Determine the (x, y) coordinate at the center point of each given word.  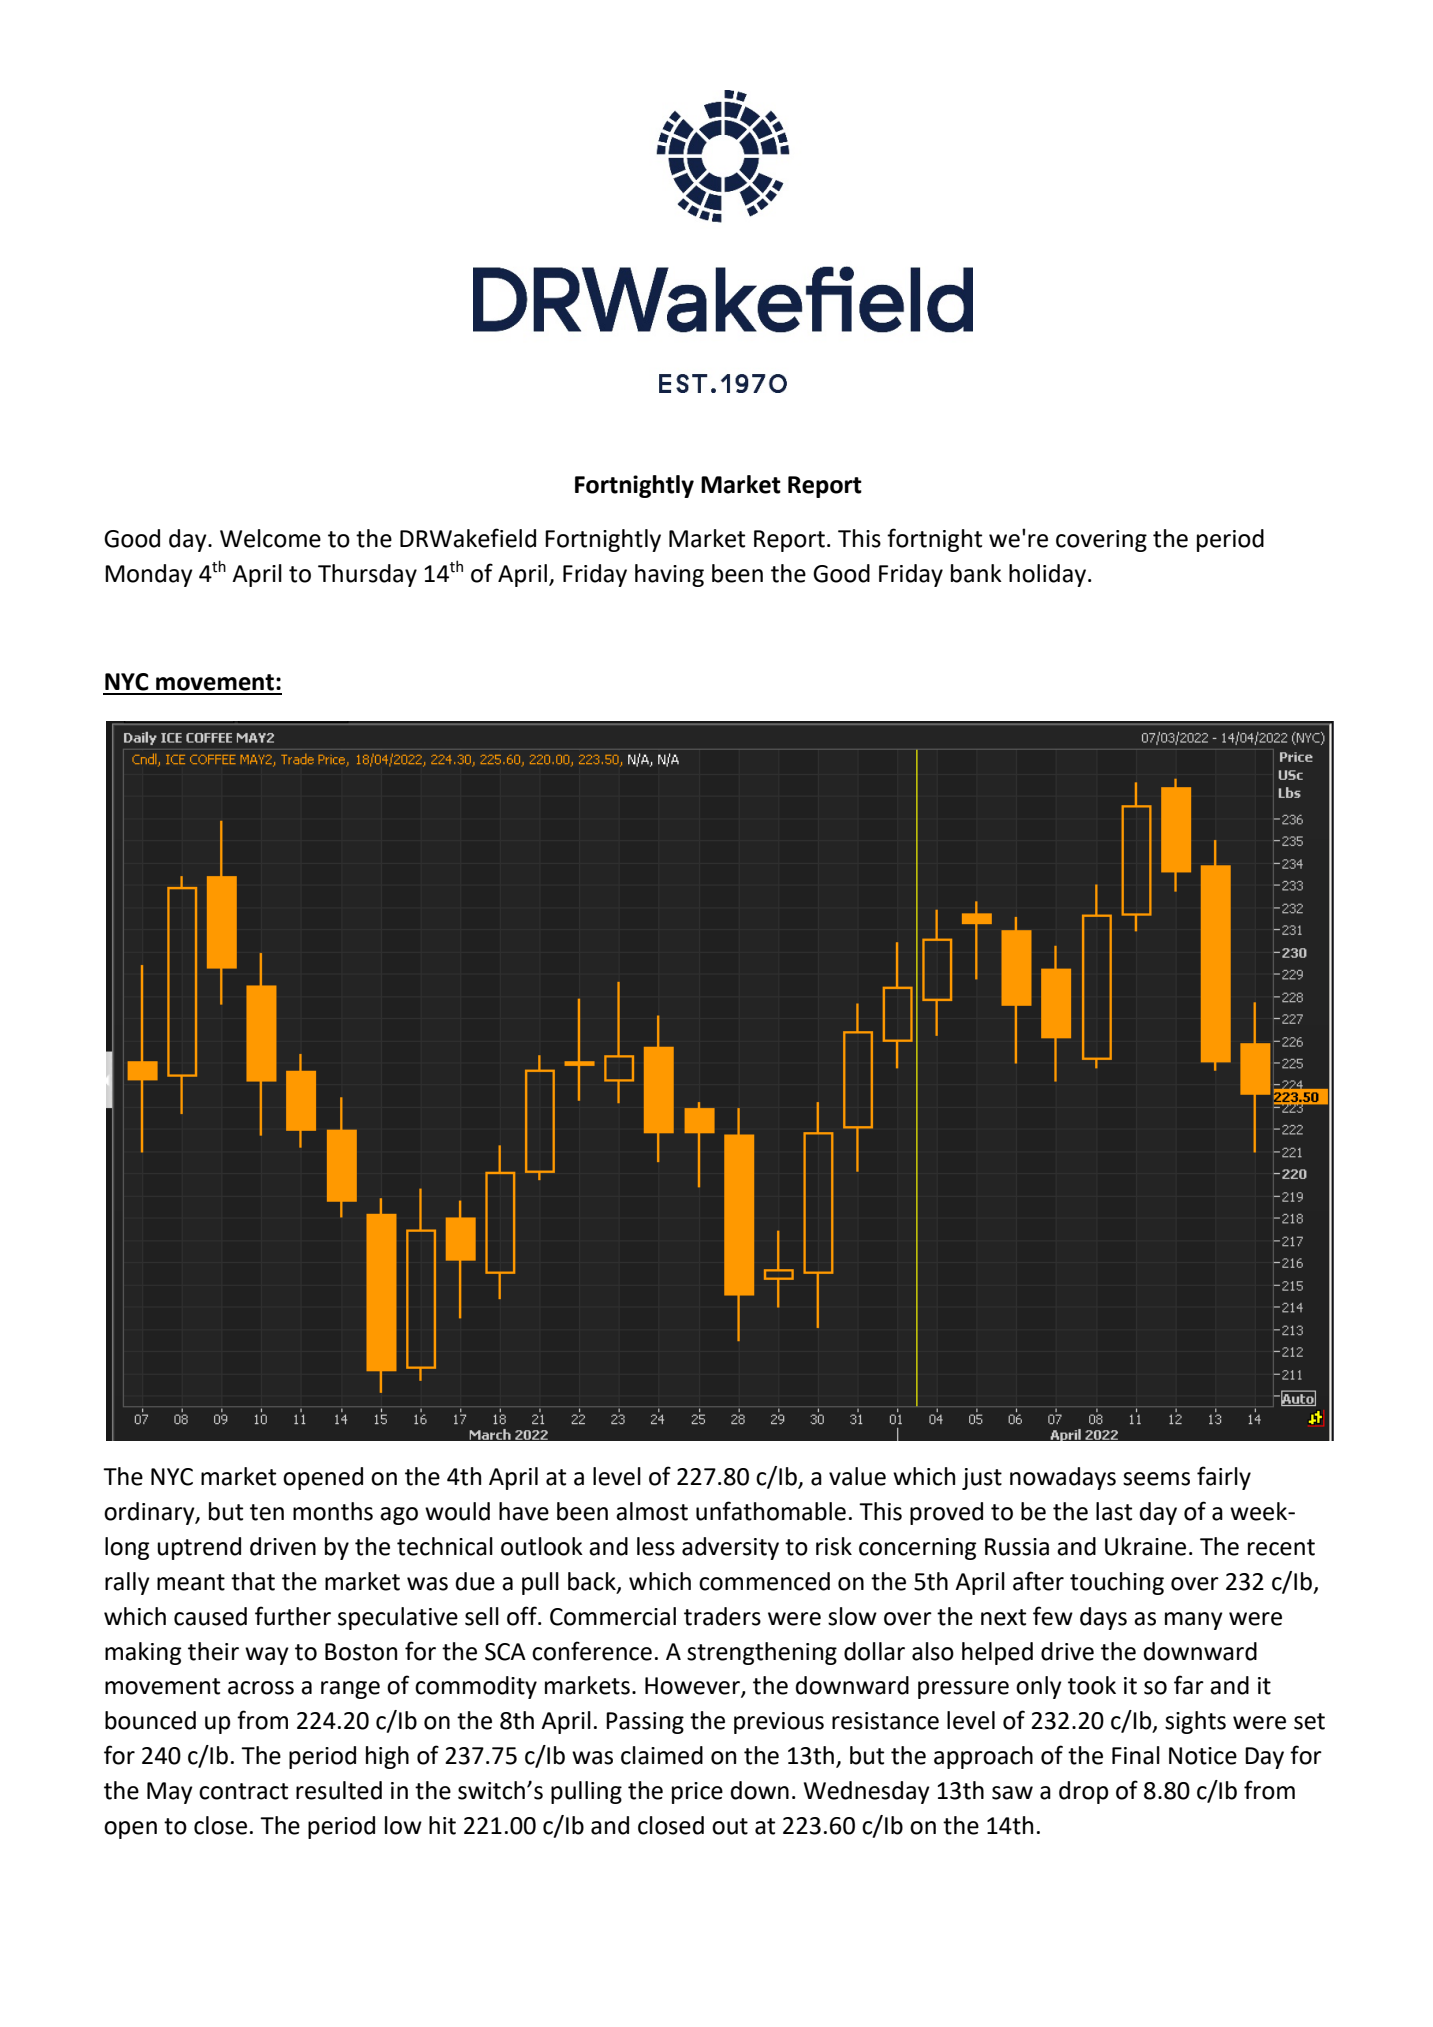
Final (1136, 1755)
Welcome (270, 538)
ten (267, 1512)
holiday (1047, 575)
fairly (1224, 1478)
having (669, 575)
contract (243, 1791)
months (333, 1511)
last (1114, 1511)
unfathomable (771, 1511)
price (697, 1793)
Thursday (367, 575)
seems (1156, 1479)
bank (976, 573)
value (857, 1476)
